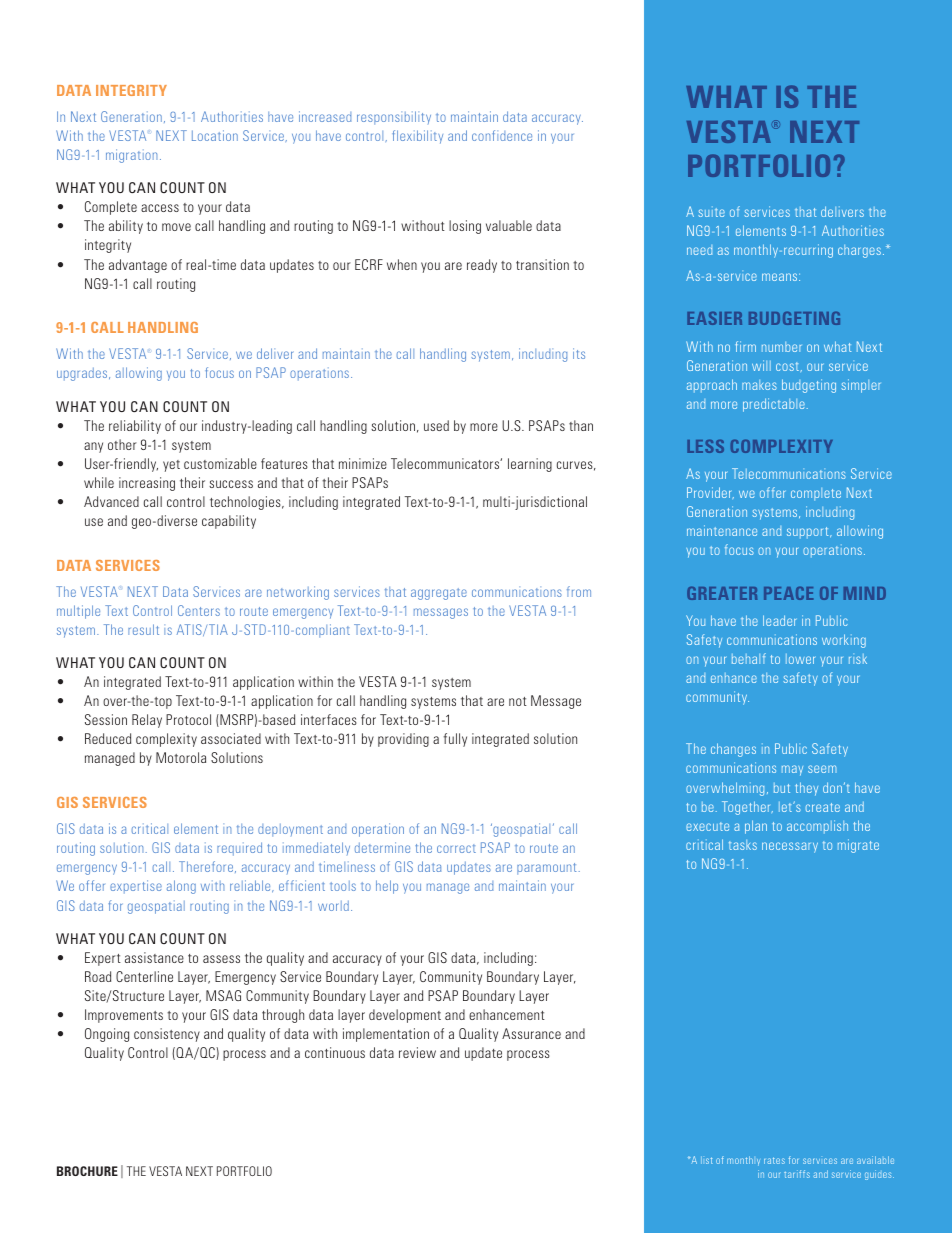 The width and height of the screenshot is (952, 1233). What do you see at coordinates (122, 444) in the screenshot?
I see `other` at bounding box center [122, 444].
